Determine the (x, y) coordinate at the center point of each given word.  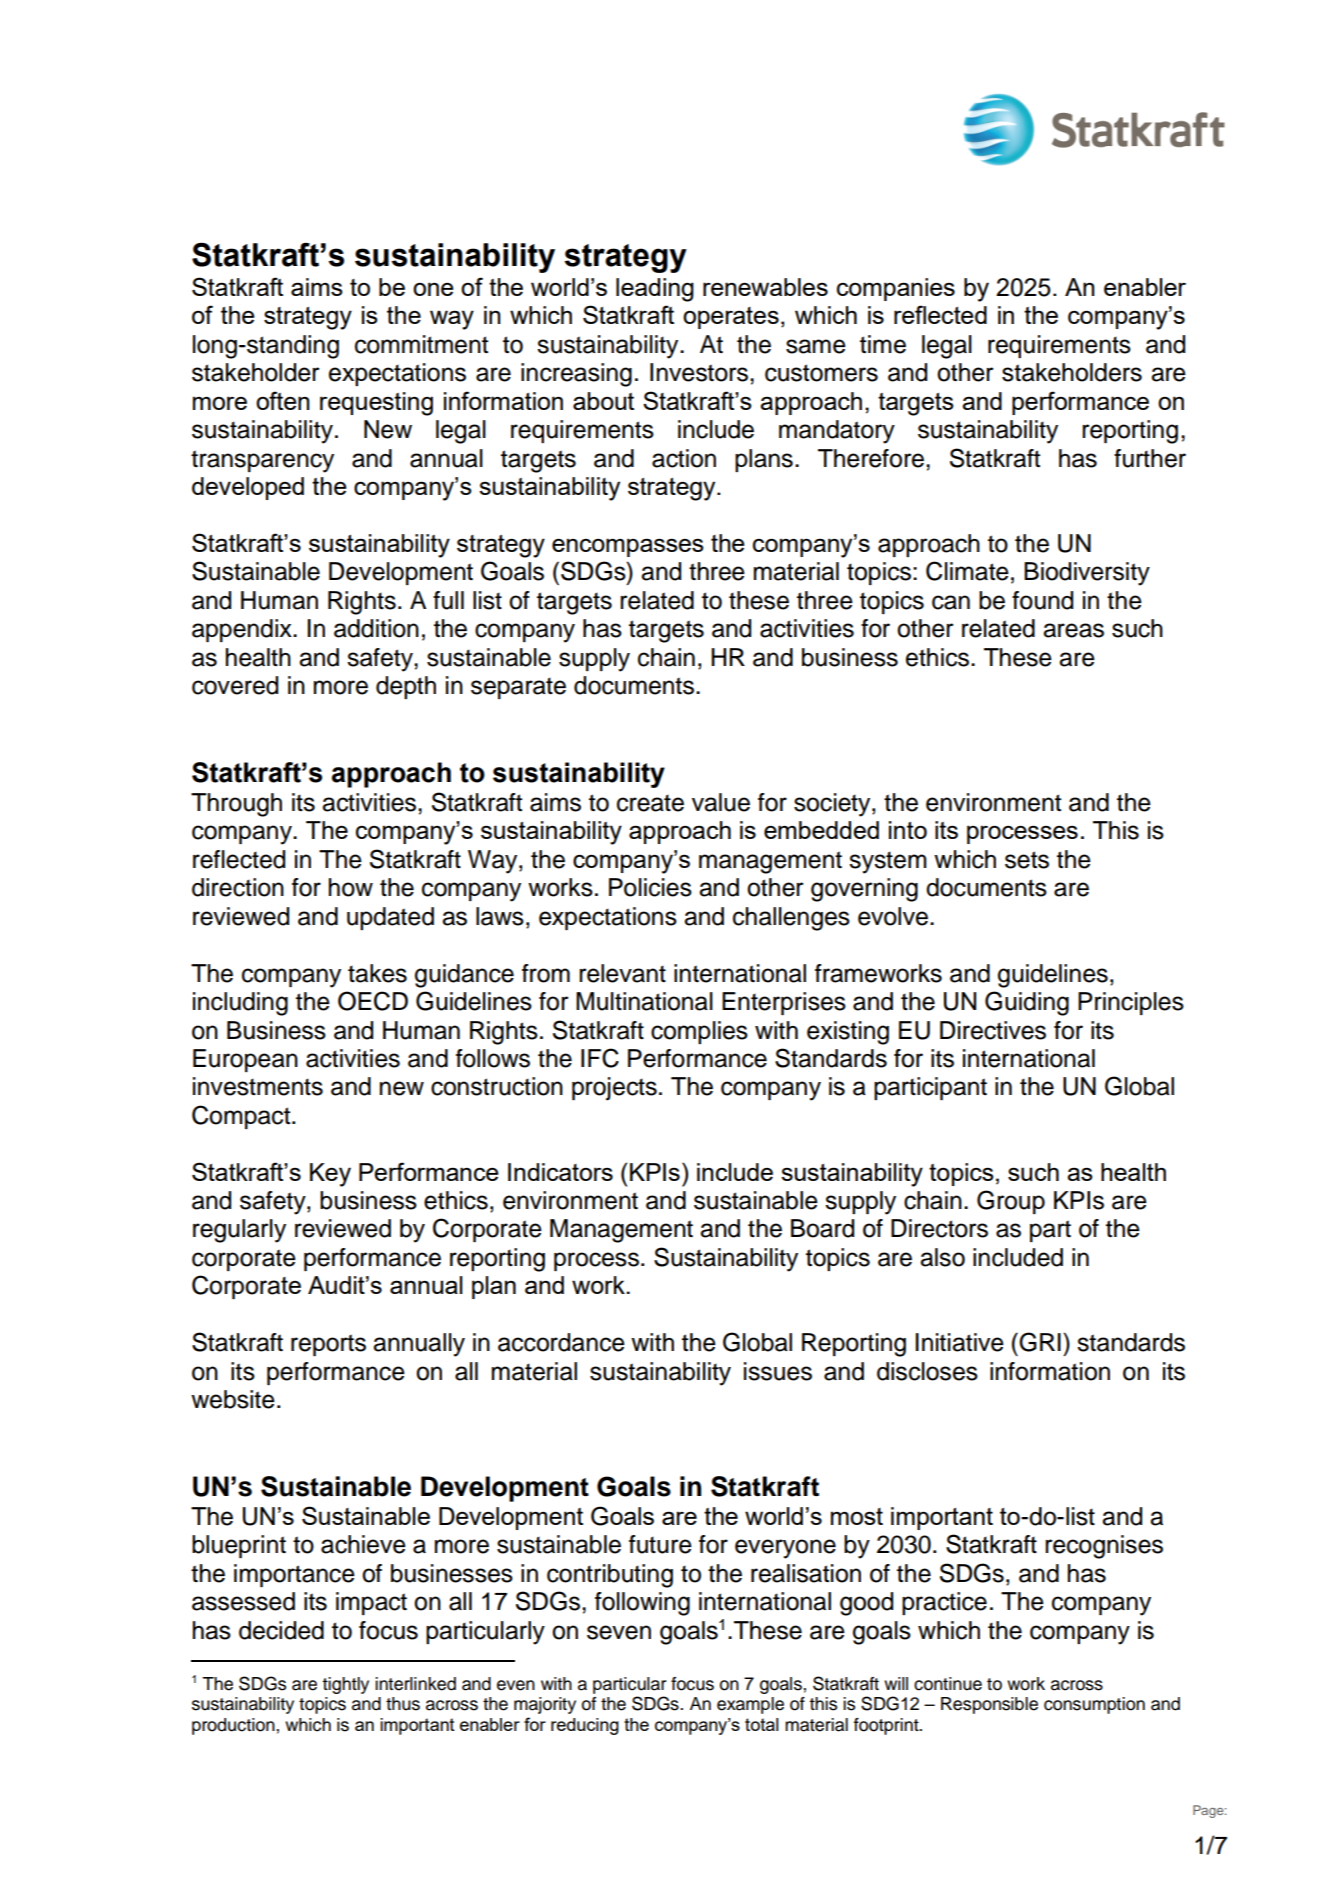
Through (236, 805)
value (721, 802)
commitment (421, 344)
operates (731, 318)
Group (1011, 1202)
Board (822, 1228)
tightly (345, 1685)
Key (330, 1175)
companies (896, 289)
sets (1027, 860)
